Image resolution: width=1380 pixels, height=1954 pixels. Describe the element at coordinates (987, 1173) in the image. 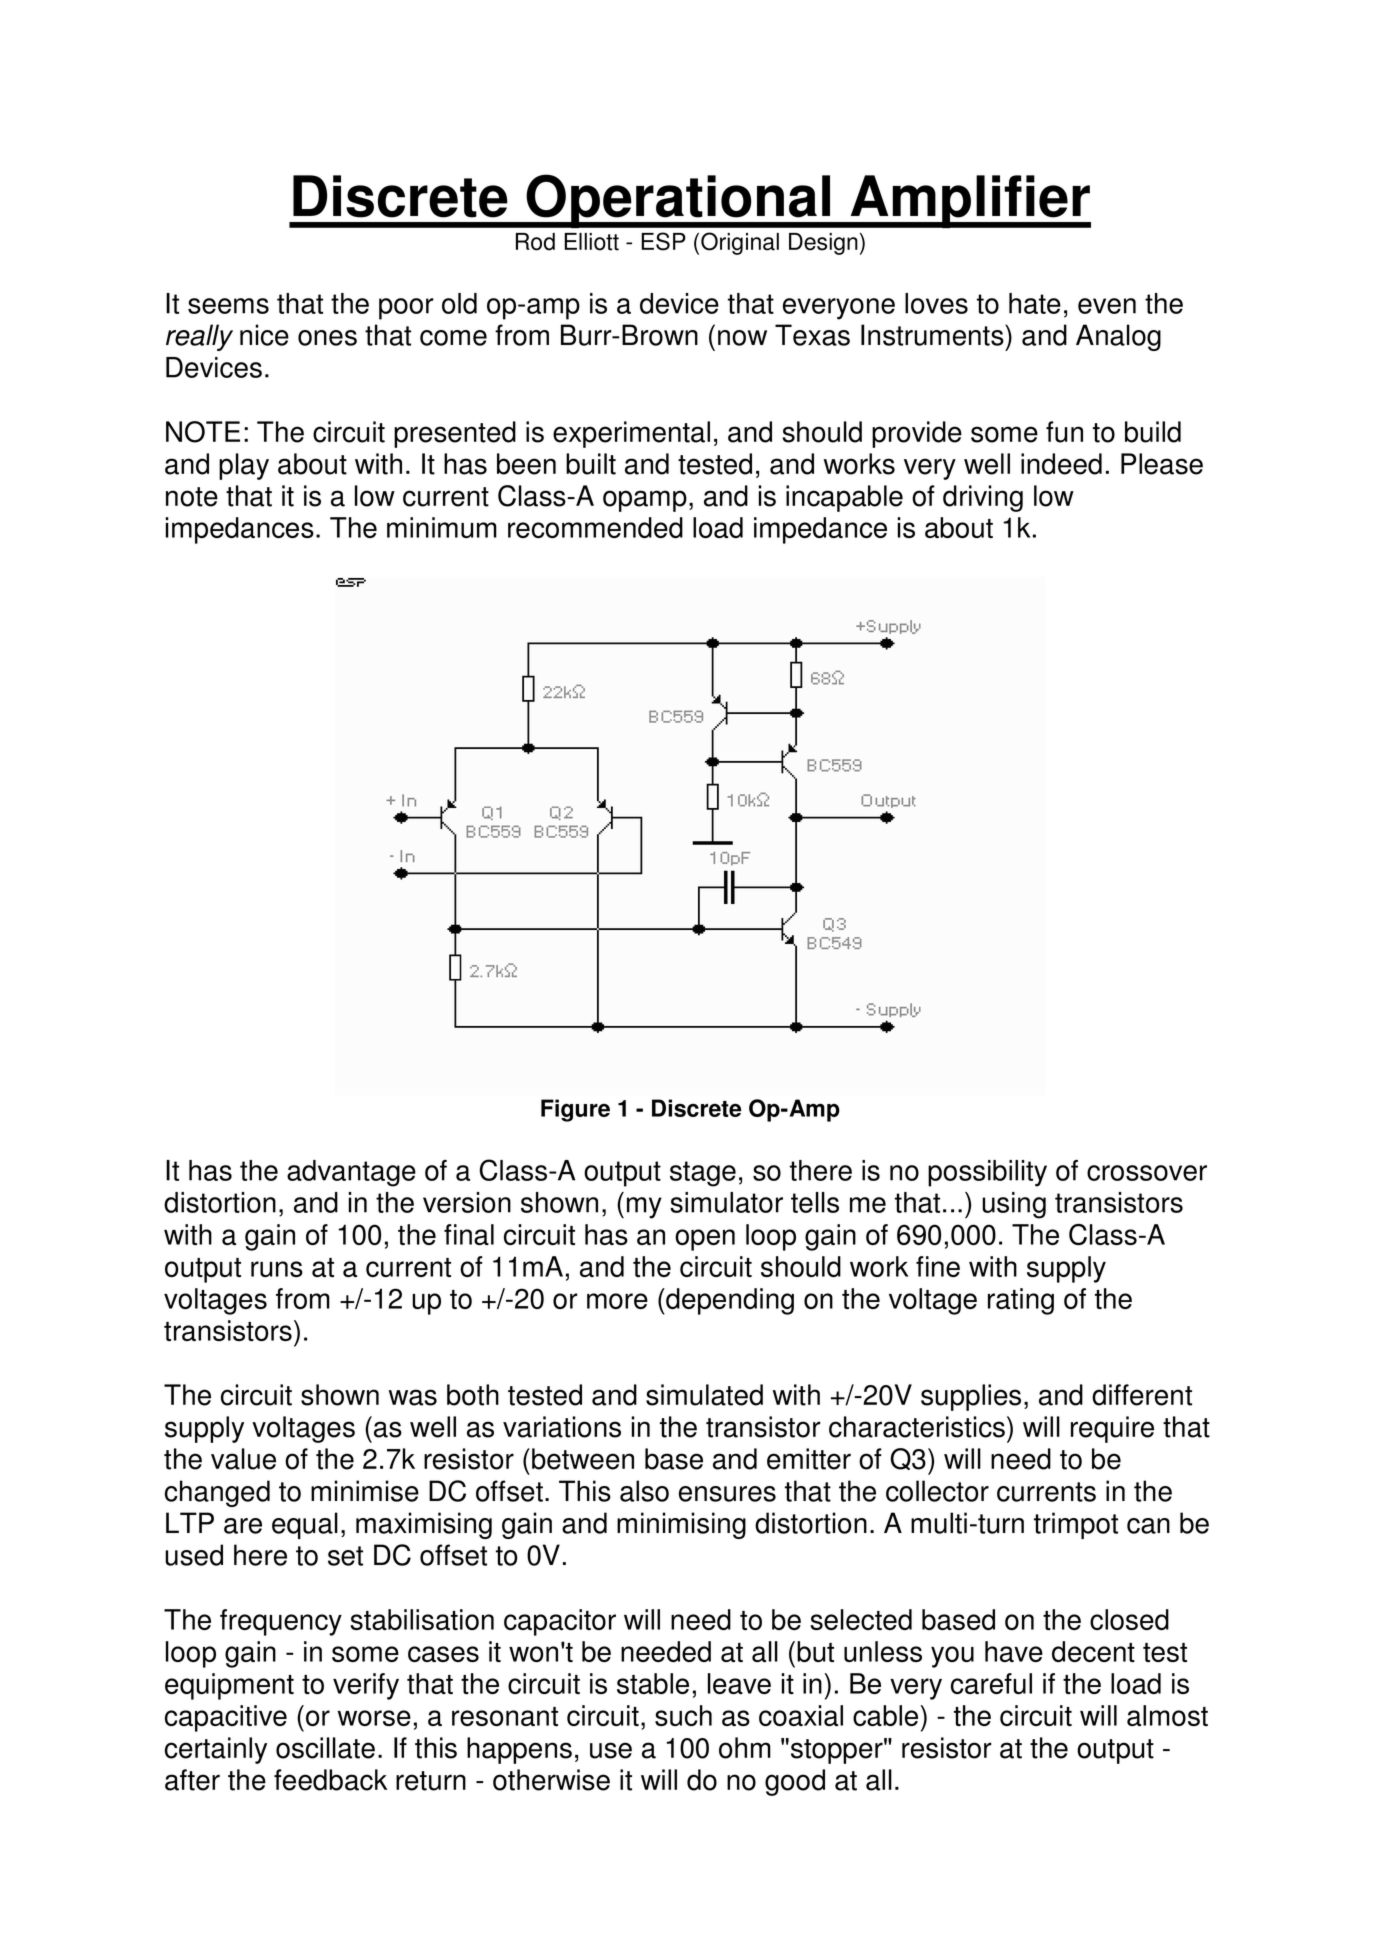

I see `possibility` at that location.
